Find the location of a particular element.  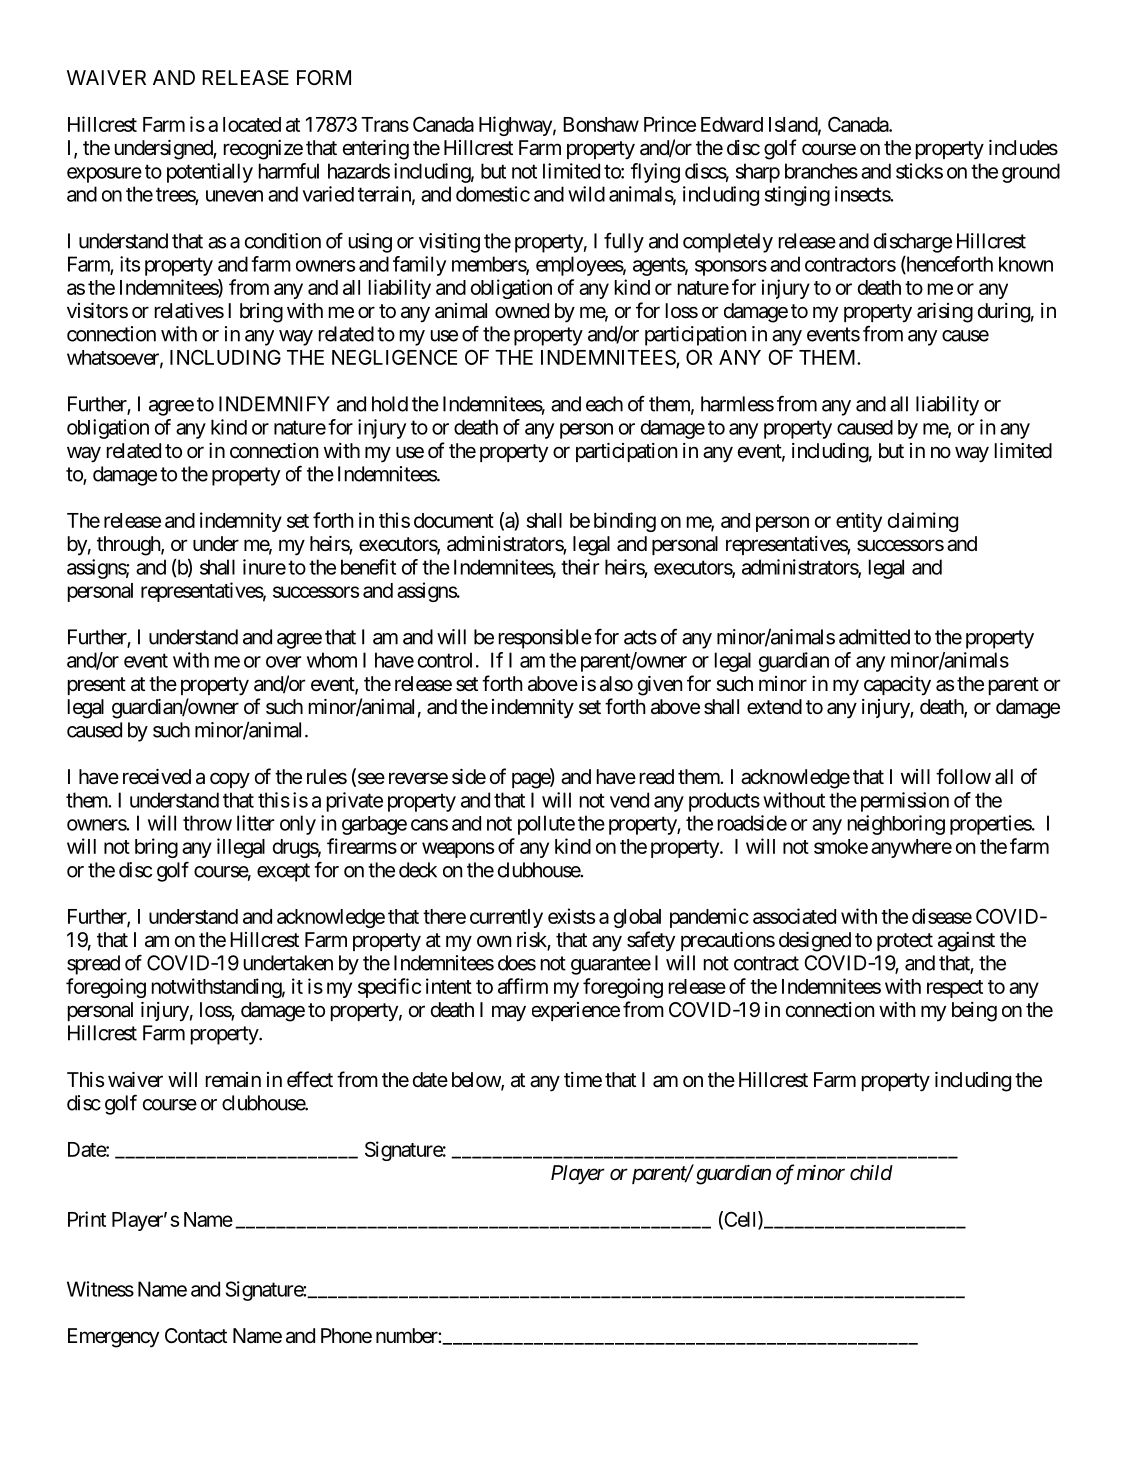

child is located at coordinates (871, 1172).
